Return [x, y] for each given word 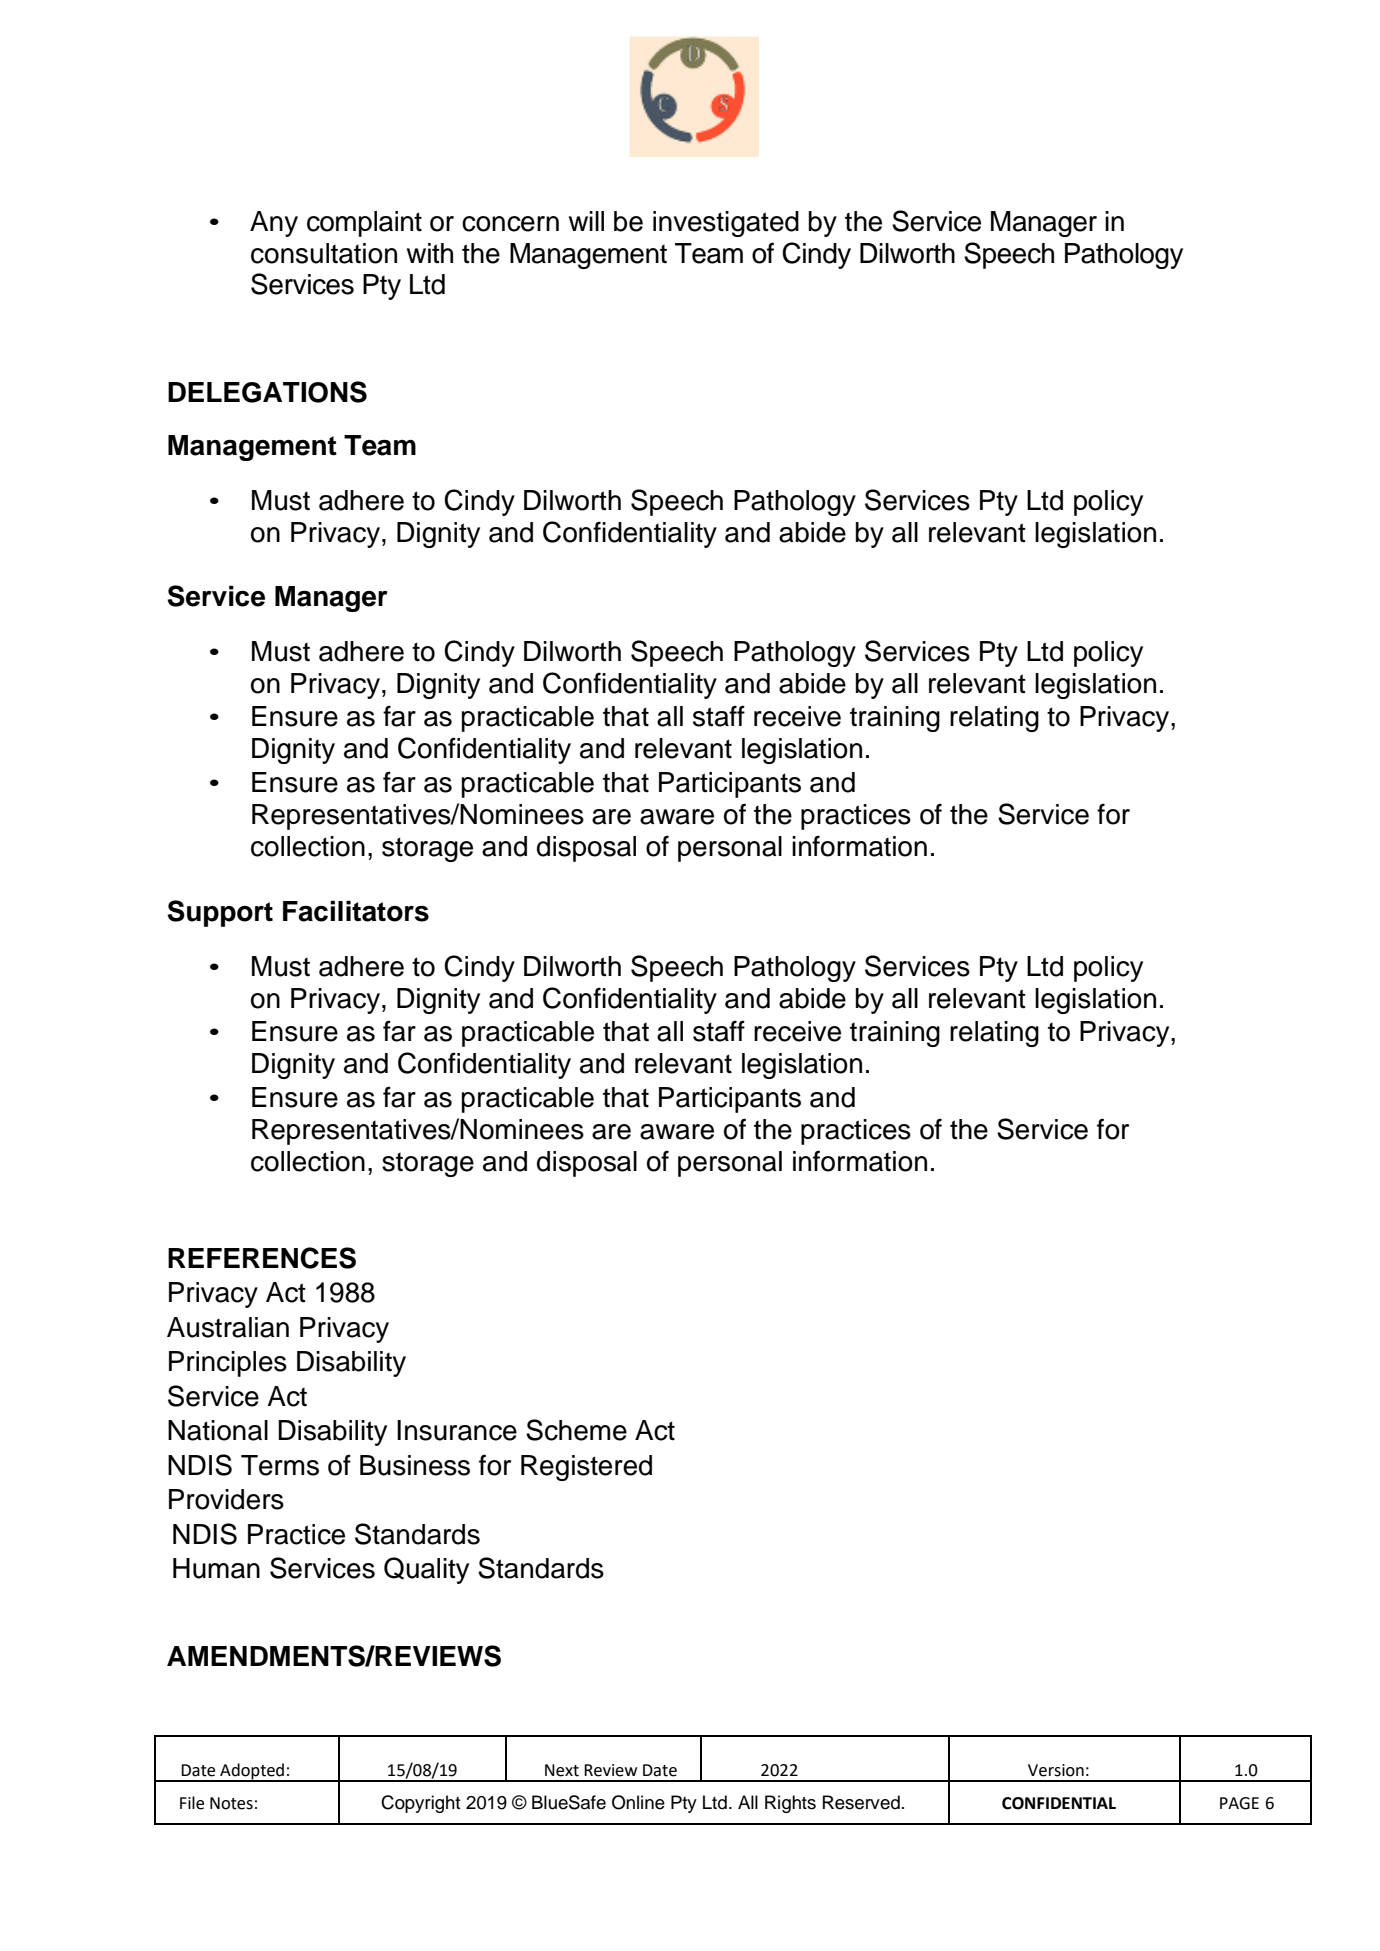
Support [220, 913]
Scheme [576, 1430]
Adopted [252, 1772]
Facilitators [356, 911]
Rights [790, 1804]
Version [1056, 1770]
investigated [726, 224]
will [586, 221]
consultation [324, 253]
